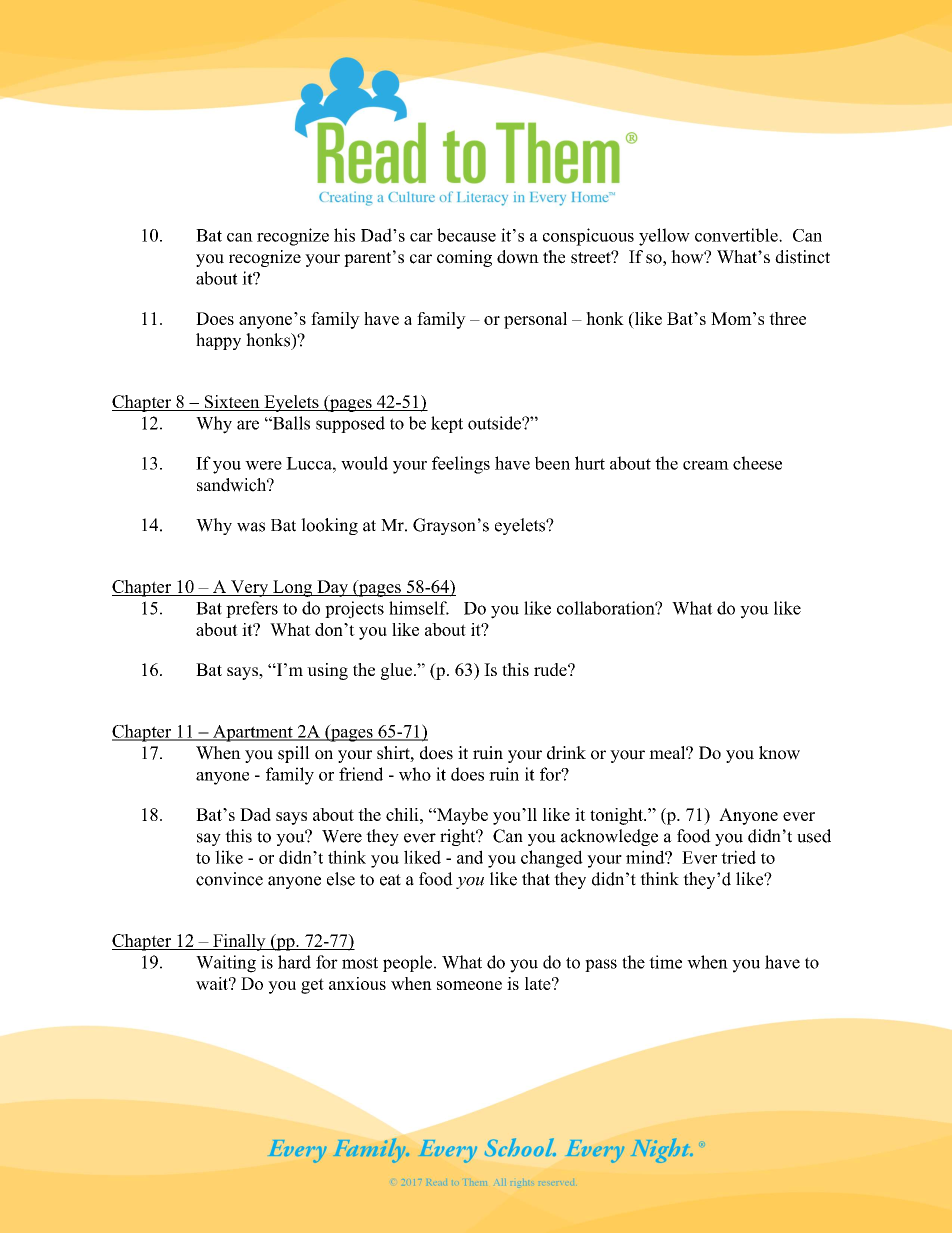 Image resolution: width=952 pixels, height=1233 pixels. I want to click on happy, so click(218, 341).
